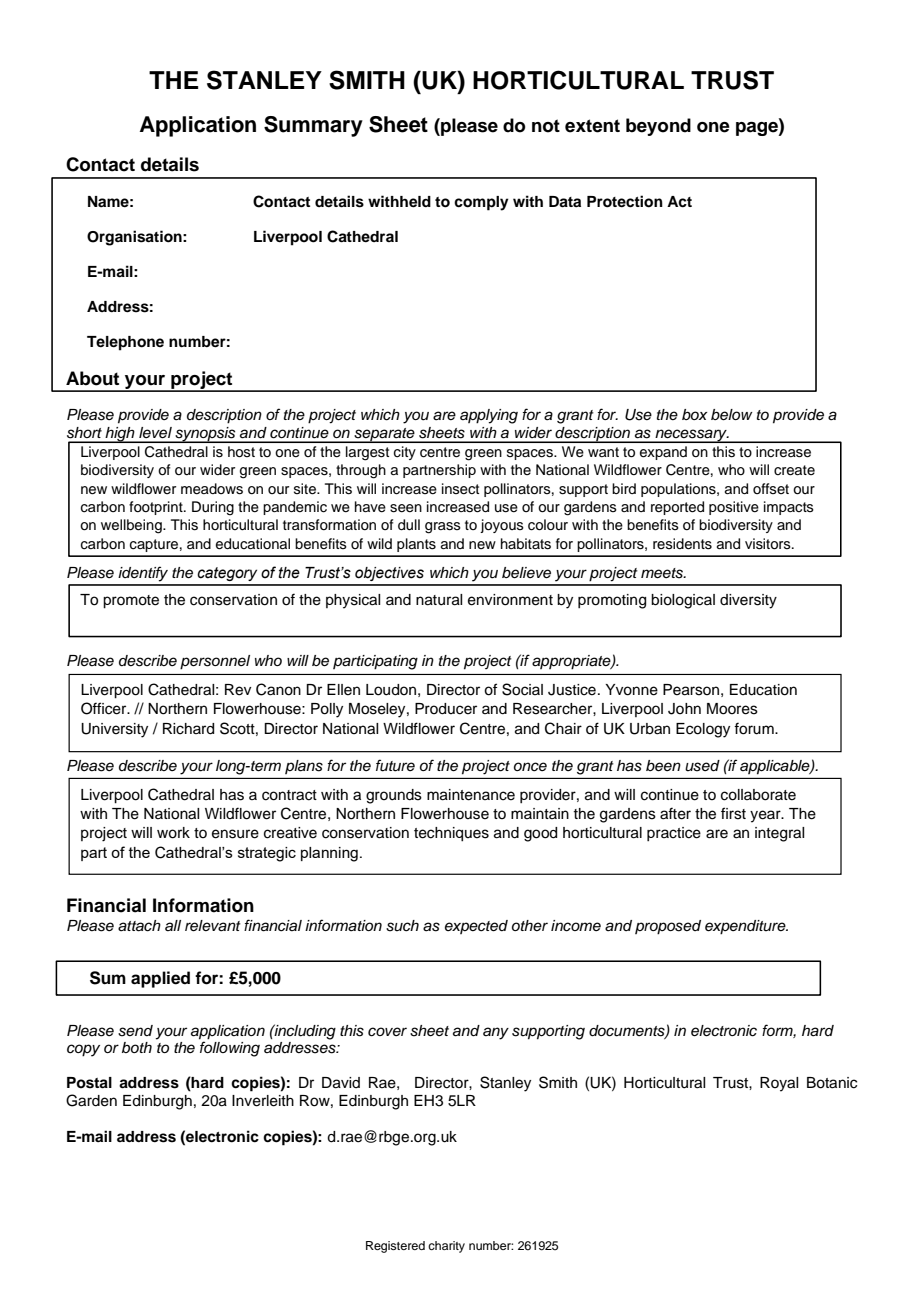 This screenshot has width=924, height=1308. Describe the element at coordinates (658, 127) in the screenshot. I see `beyond` at that location.
